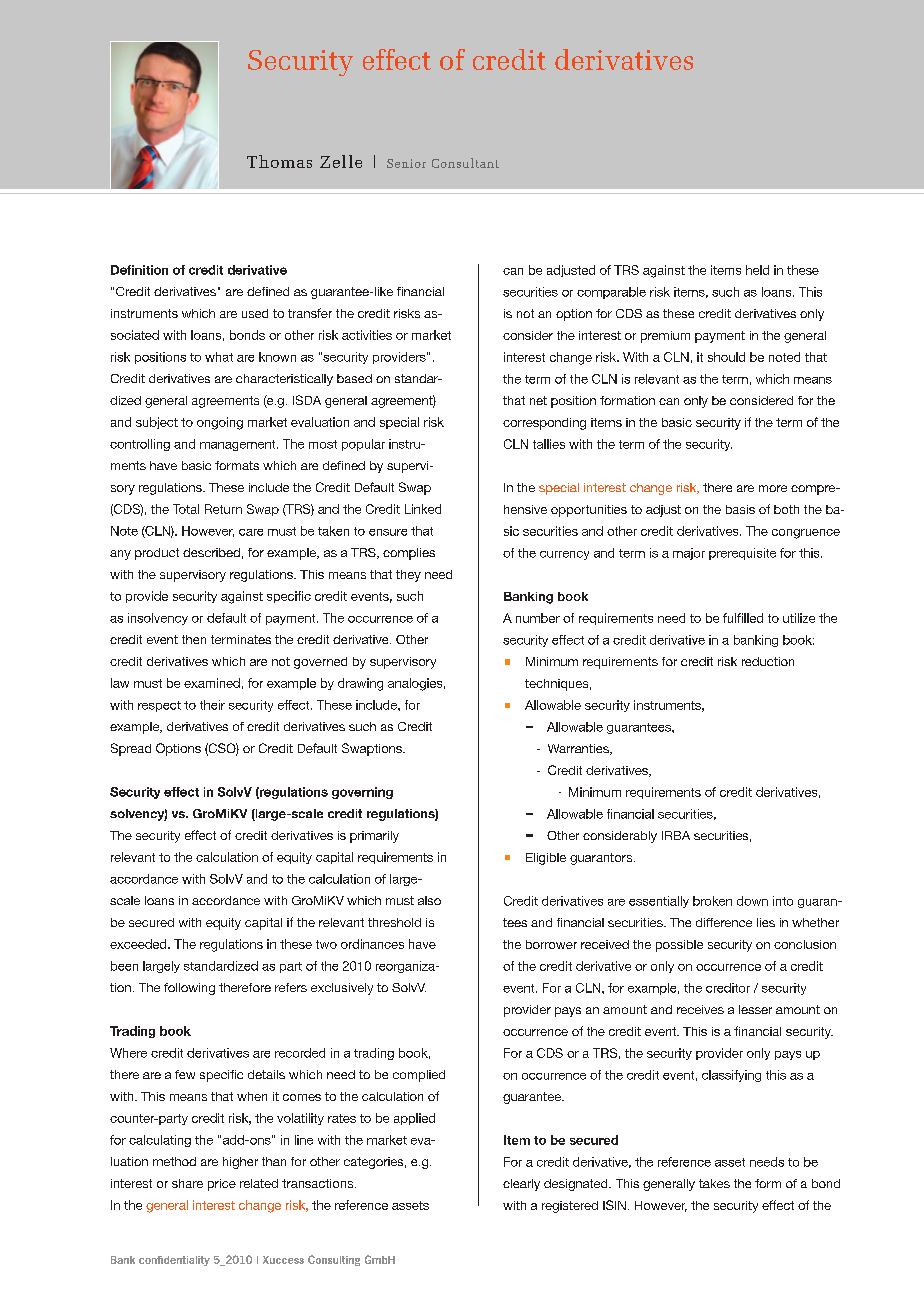 The height and width of the screenshot is (1308, 924). What do you see at coordinates (712, 901) in the screenshot?
I see `broken` at bounding box center [712, 901].
